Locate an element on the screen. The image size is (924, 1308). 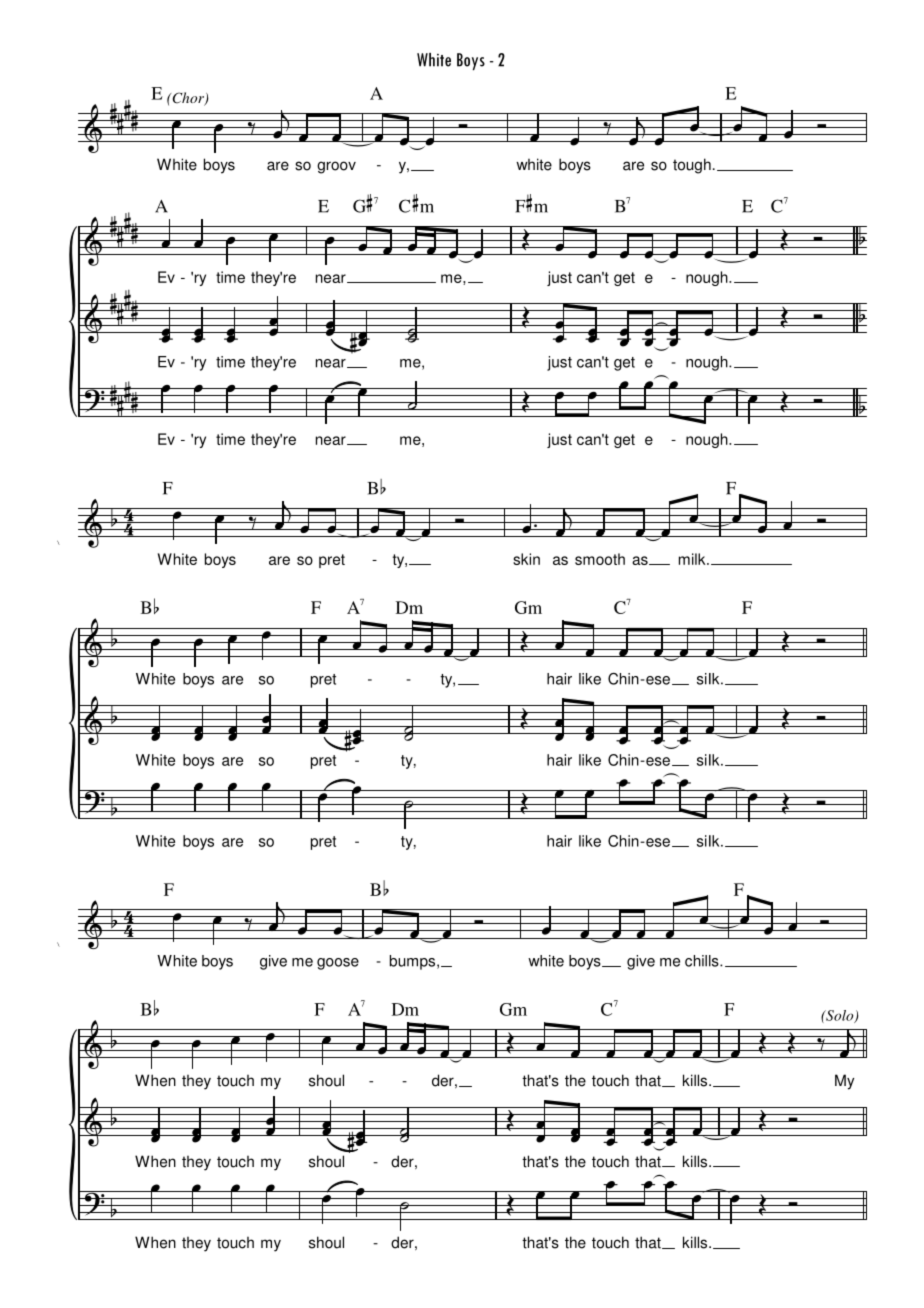
goose is located at coordinates (338, 964).
